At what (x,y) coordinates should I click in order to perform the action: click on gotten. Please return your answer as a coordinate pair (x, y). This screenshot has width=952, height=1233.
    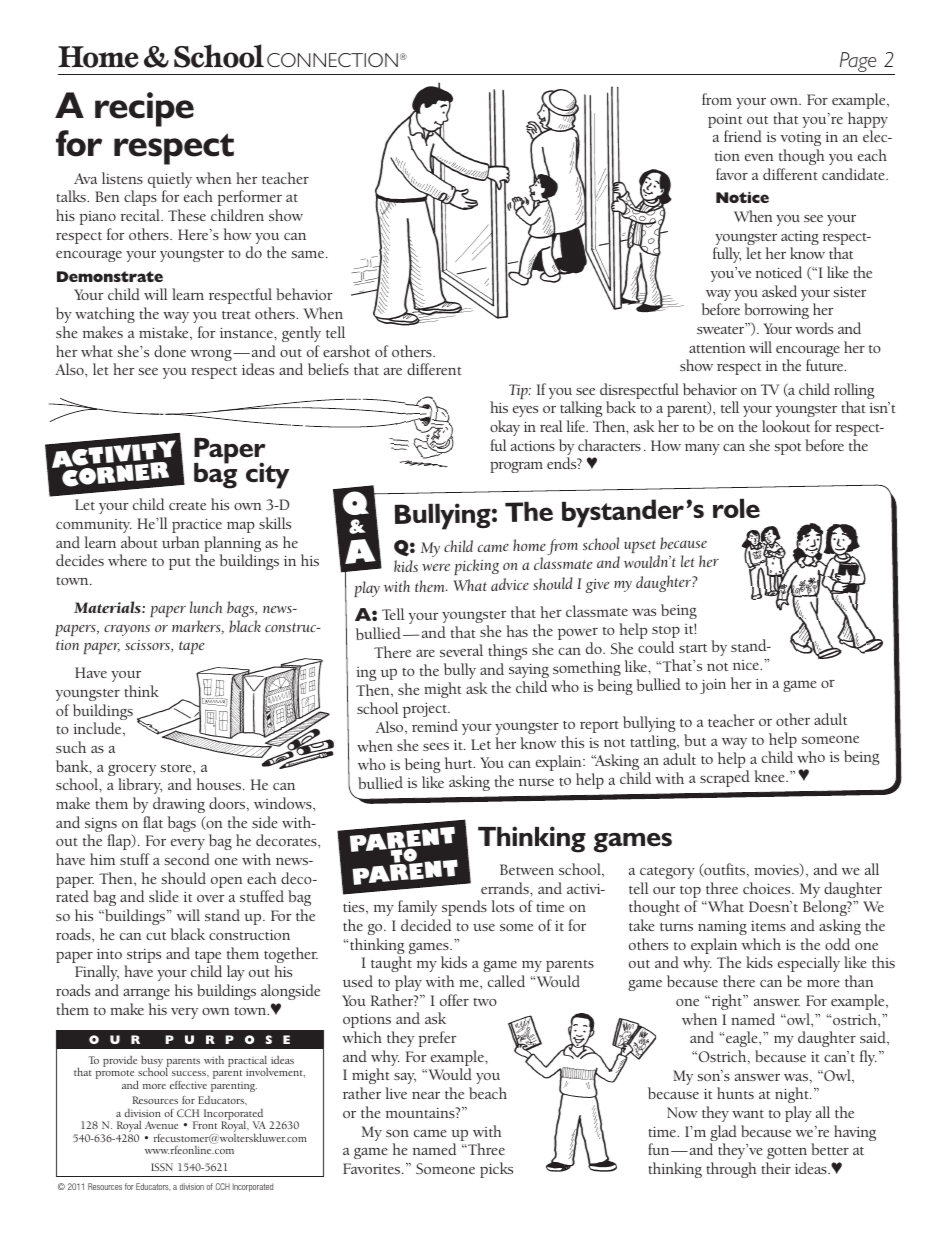
    Looking at the image, I should click on (787, 1153).
